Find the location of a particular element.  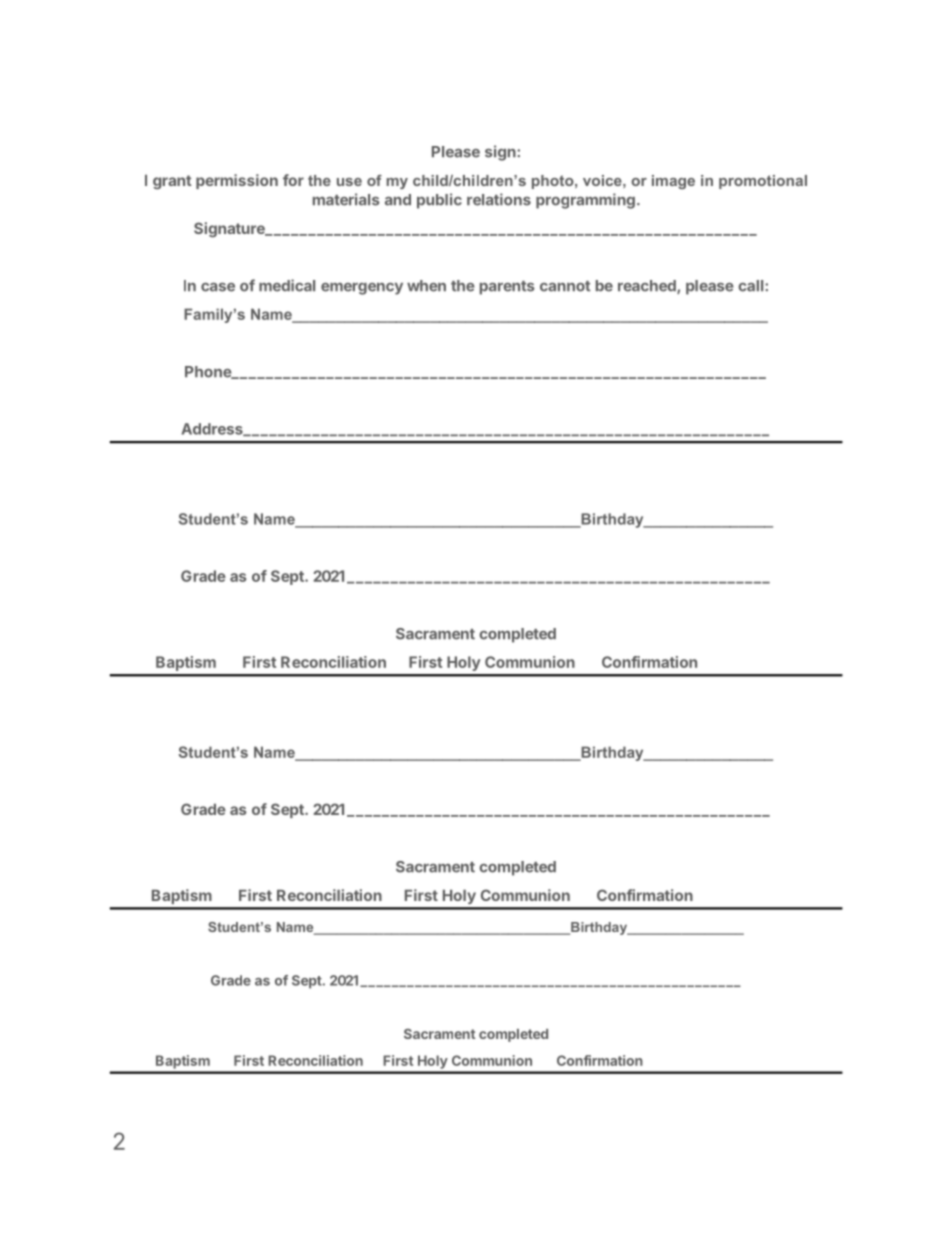

use is located at coordinates (349, 182).
